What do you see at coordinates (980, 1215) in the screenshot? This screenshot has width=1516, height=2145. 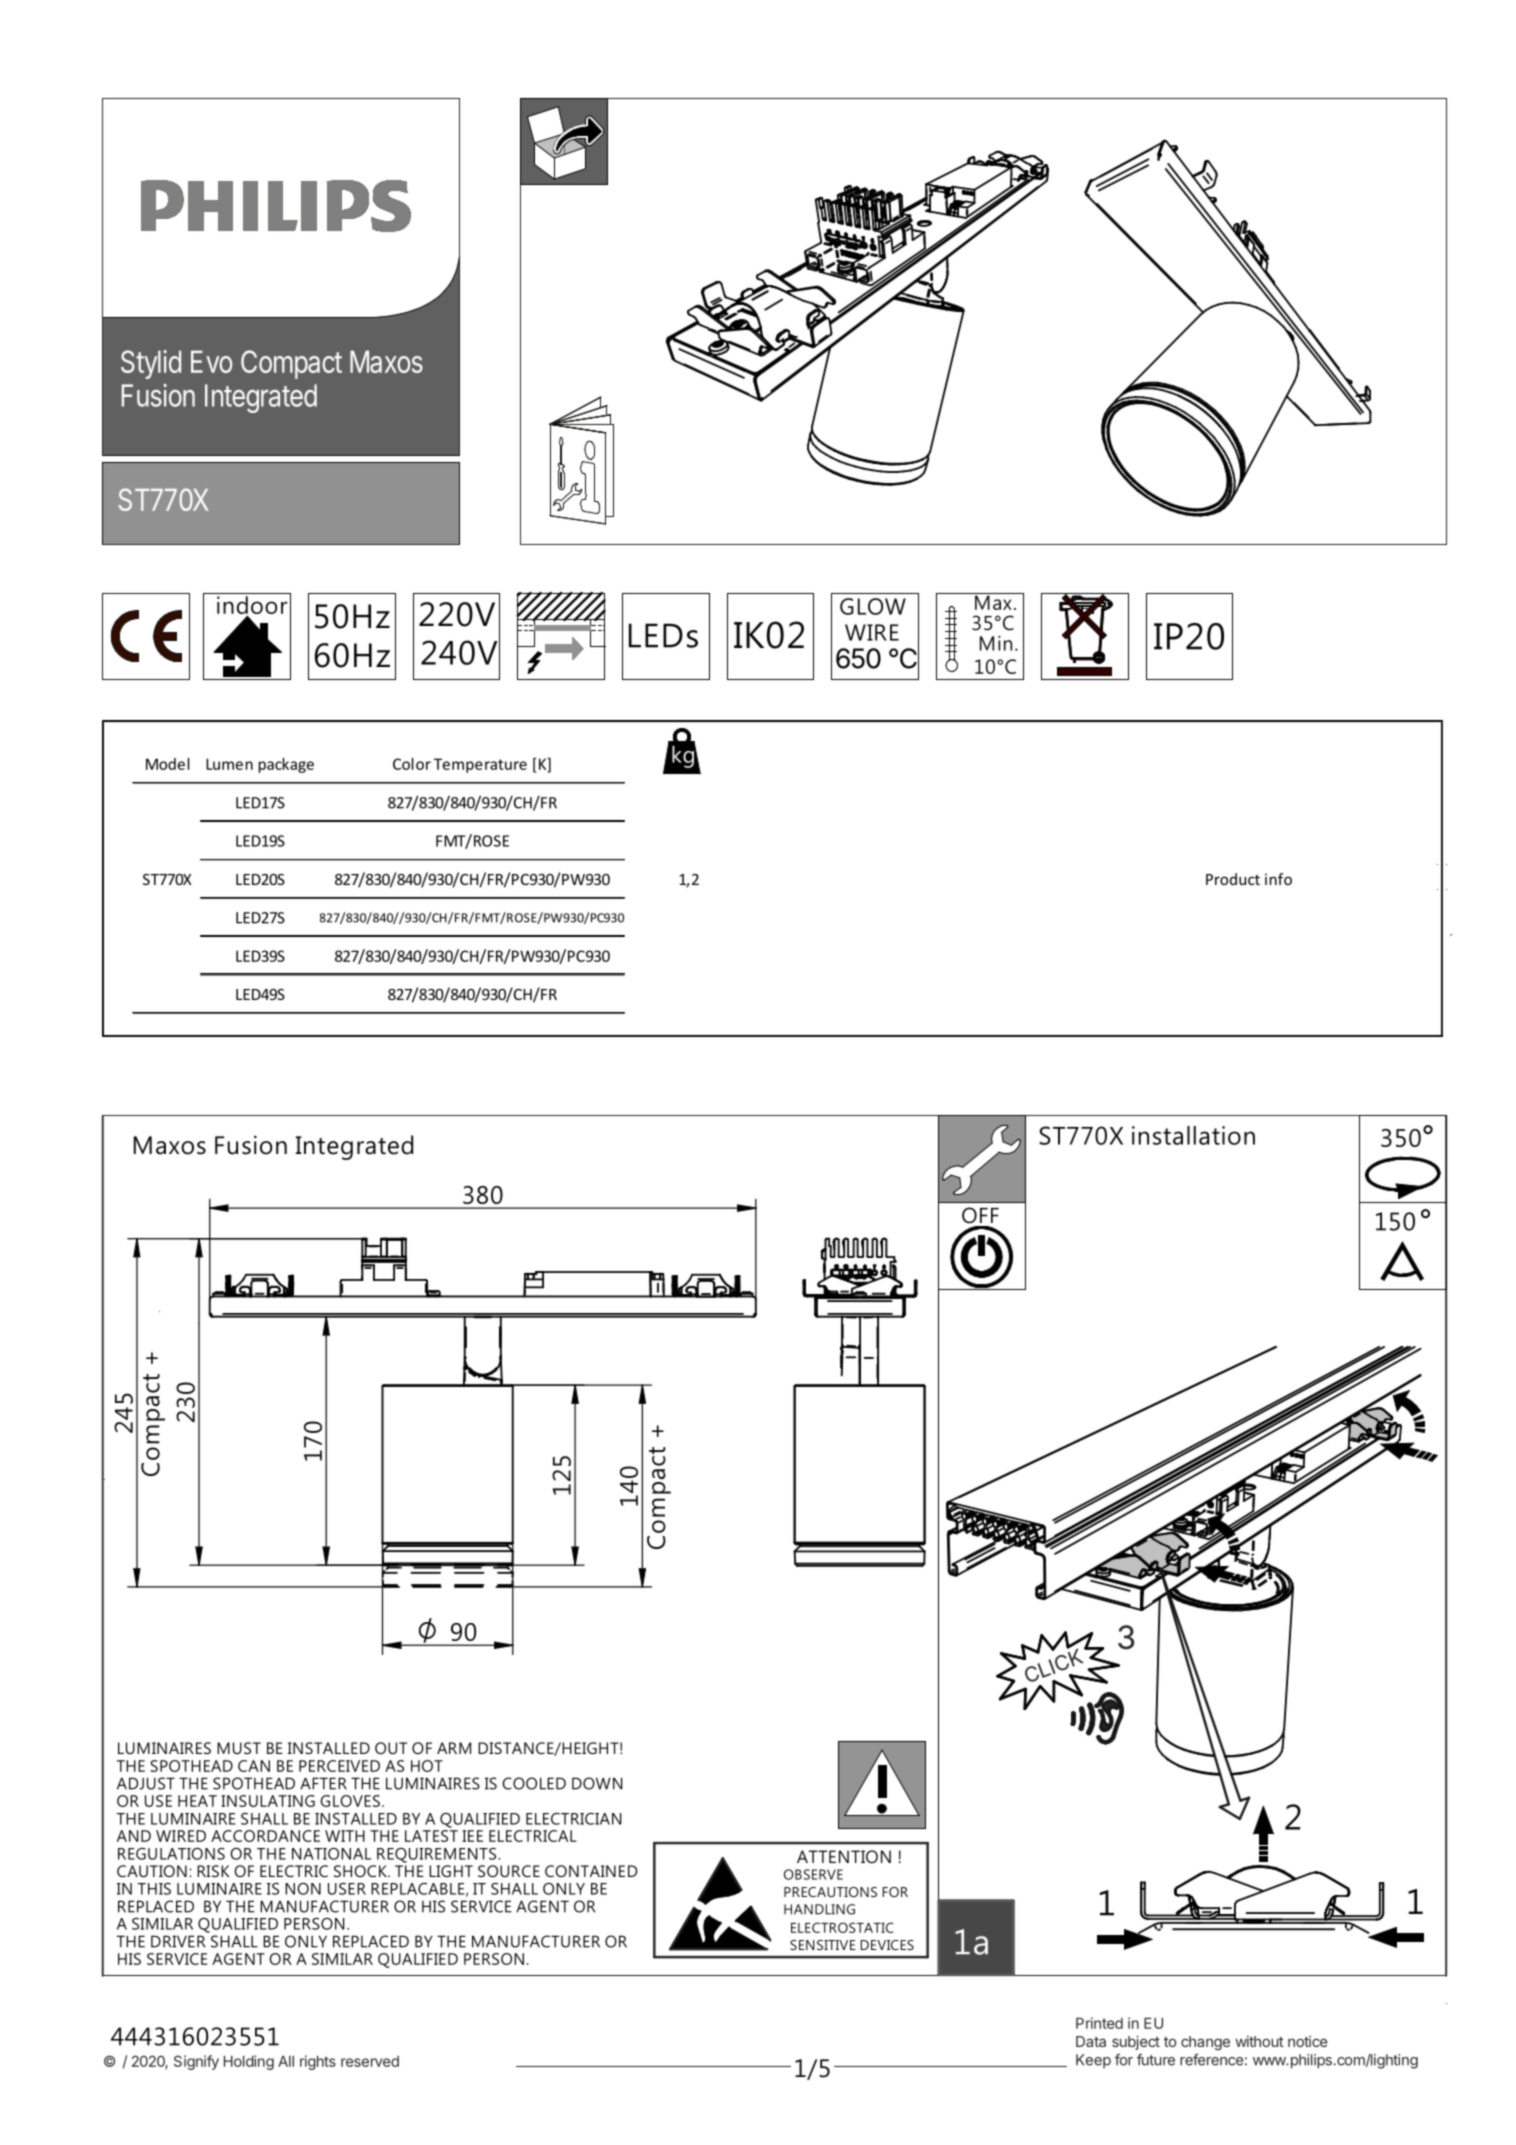 I see `OFF` at bounding box center [980, 1215].
